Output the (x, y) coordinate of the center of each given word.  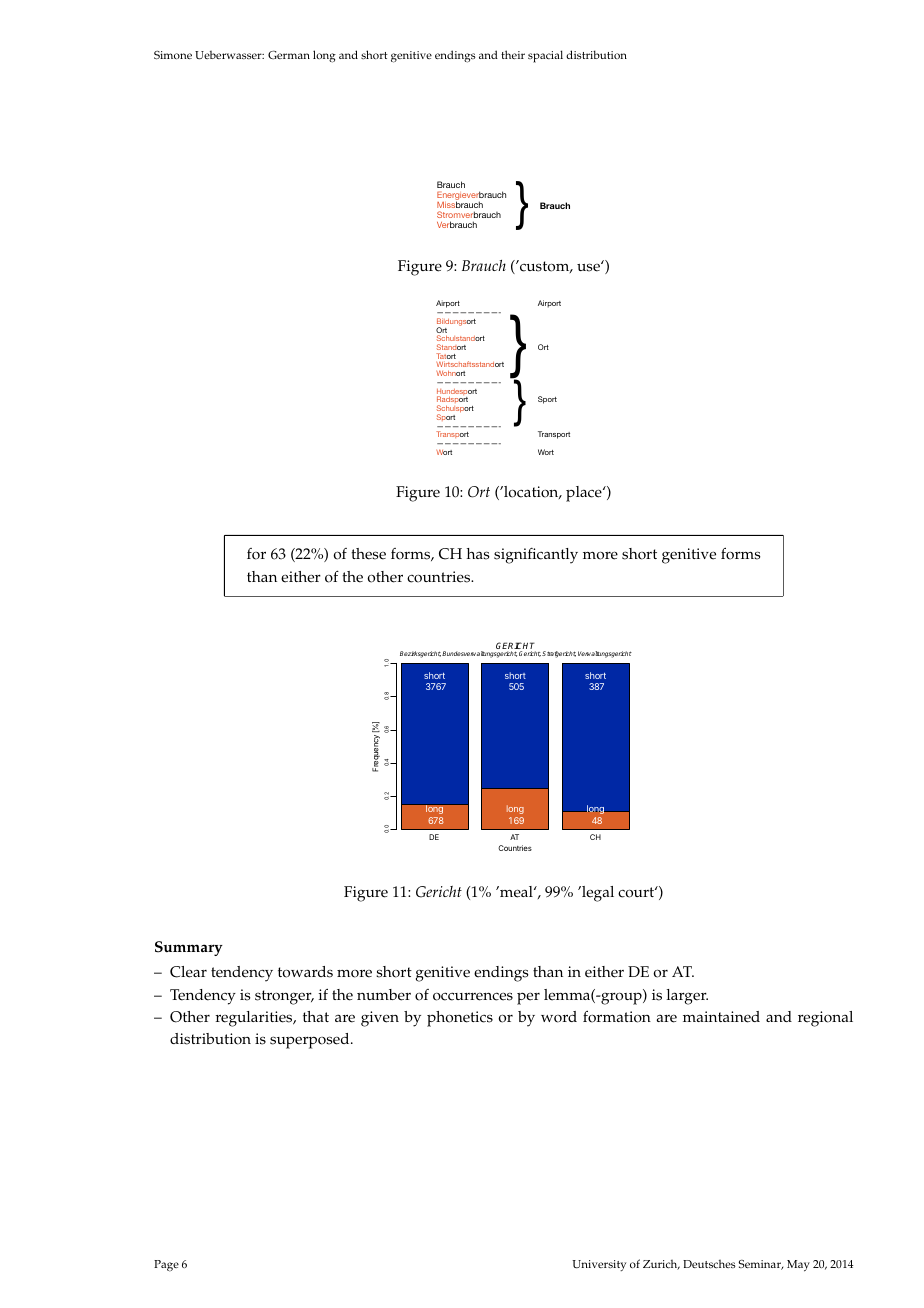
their (513, 54)
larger (687, 997)
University (599, 1265)
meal (516, 892)
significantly (536, 556)
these (368, 554)
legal (597, 894)
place (585, 494)
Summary (189, 948)
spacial (545, 56)
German (289, 54)
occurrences (473, 996)
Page (166, 1266)
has (478, 554)
